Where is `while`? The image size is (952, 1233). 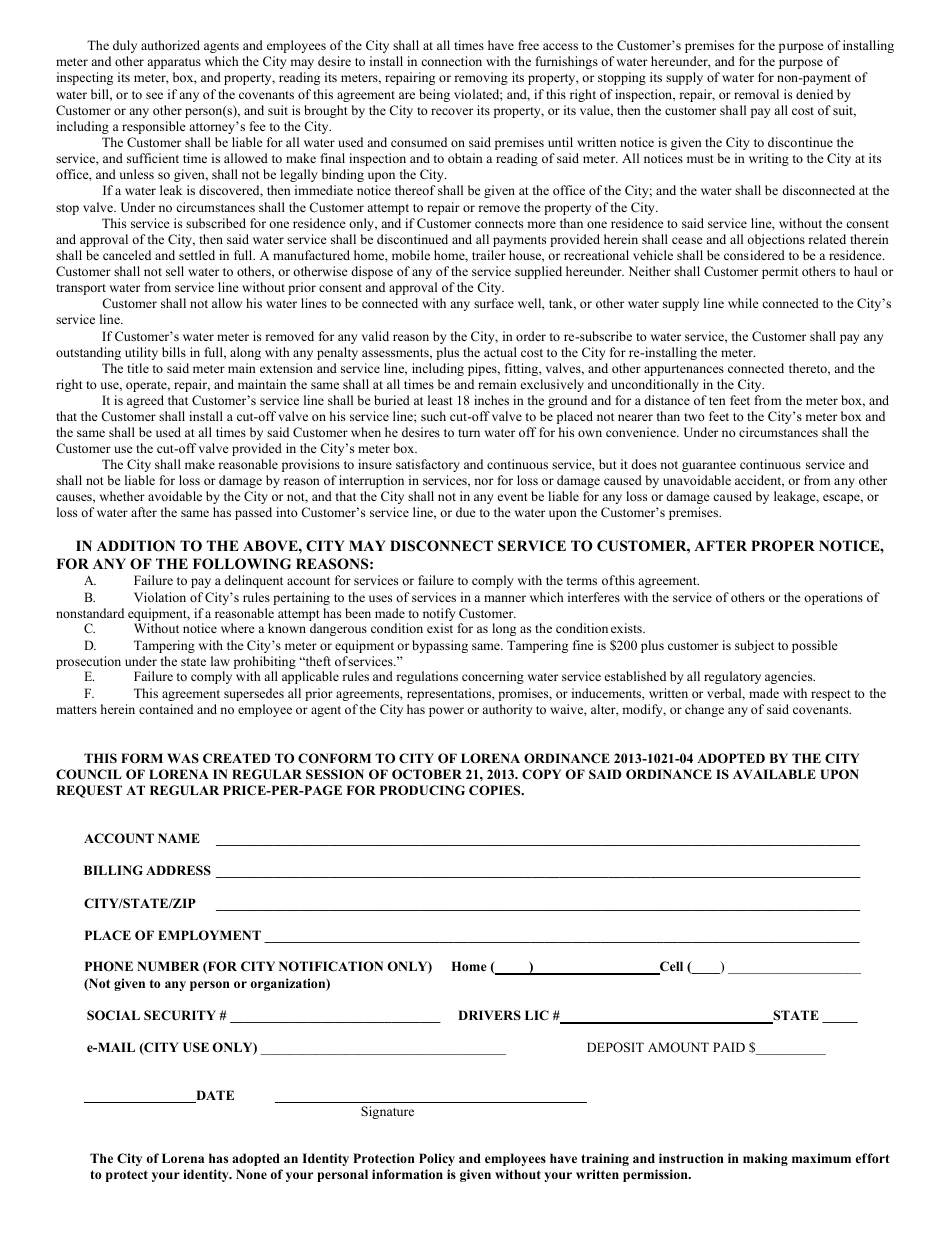
while is located at coordinates (743, 303).
